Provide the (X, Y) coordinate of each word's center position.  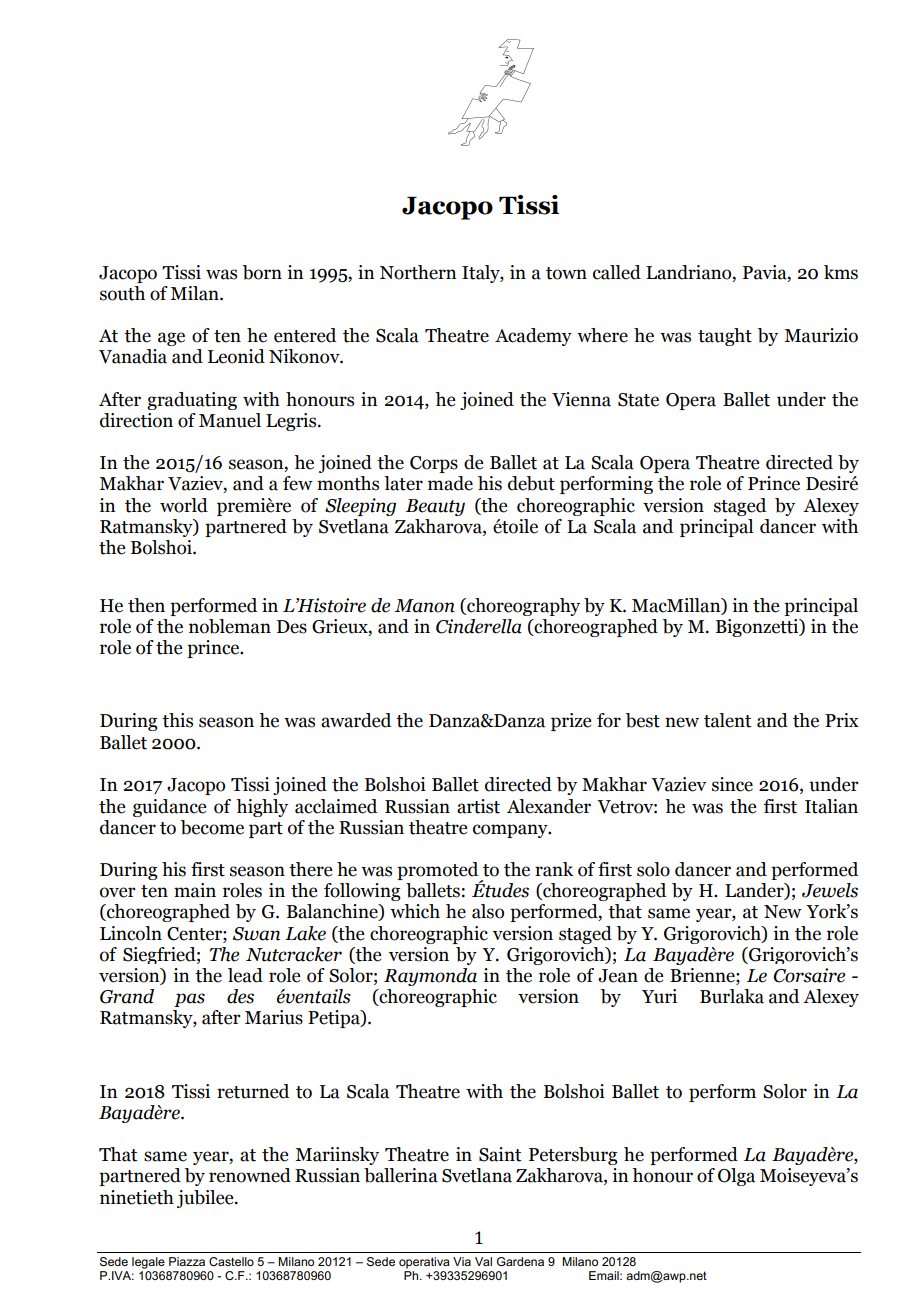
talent (728, 720)
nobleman (230, 626)
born (262, 272)
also (488, 911)
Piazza (187, 1261)
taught (725, 337)
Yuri (659, 996)
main (195, 890)
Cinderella (479, 626)
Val (483, 1261)
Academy (533, 337)
